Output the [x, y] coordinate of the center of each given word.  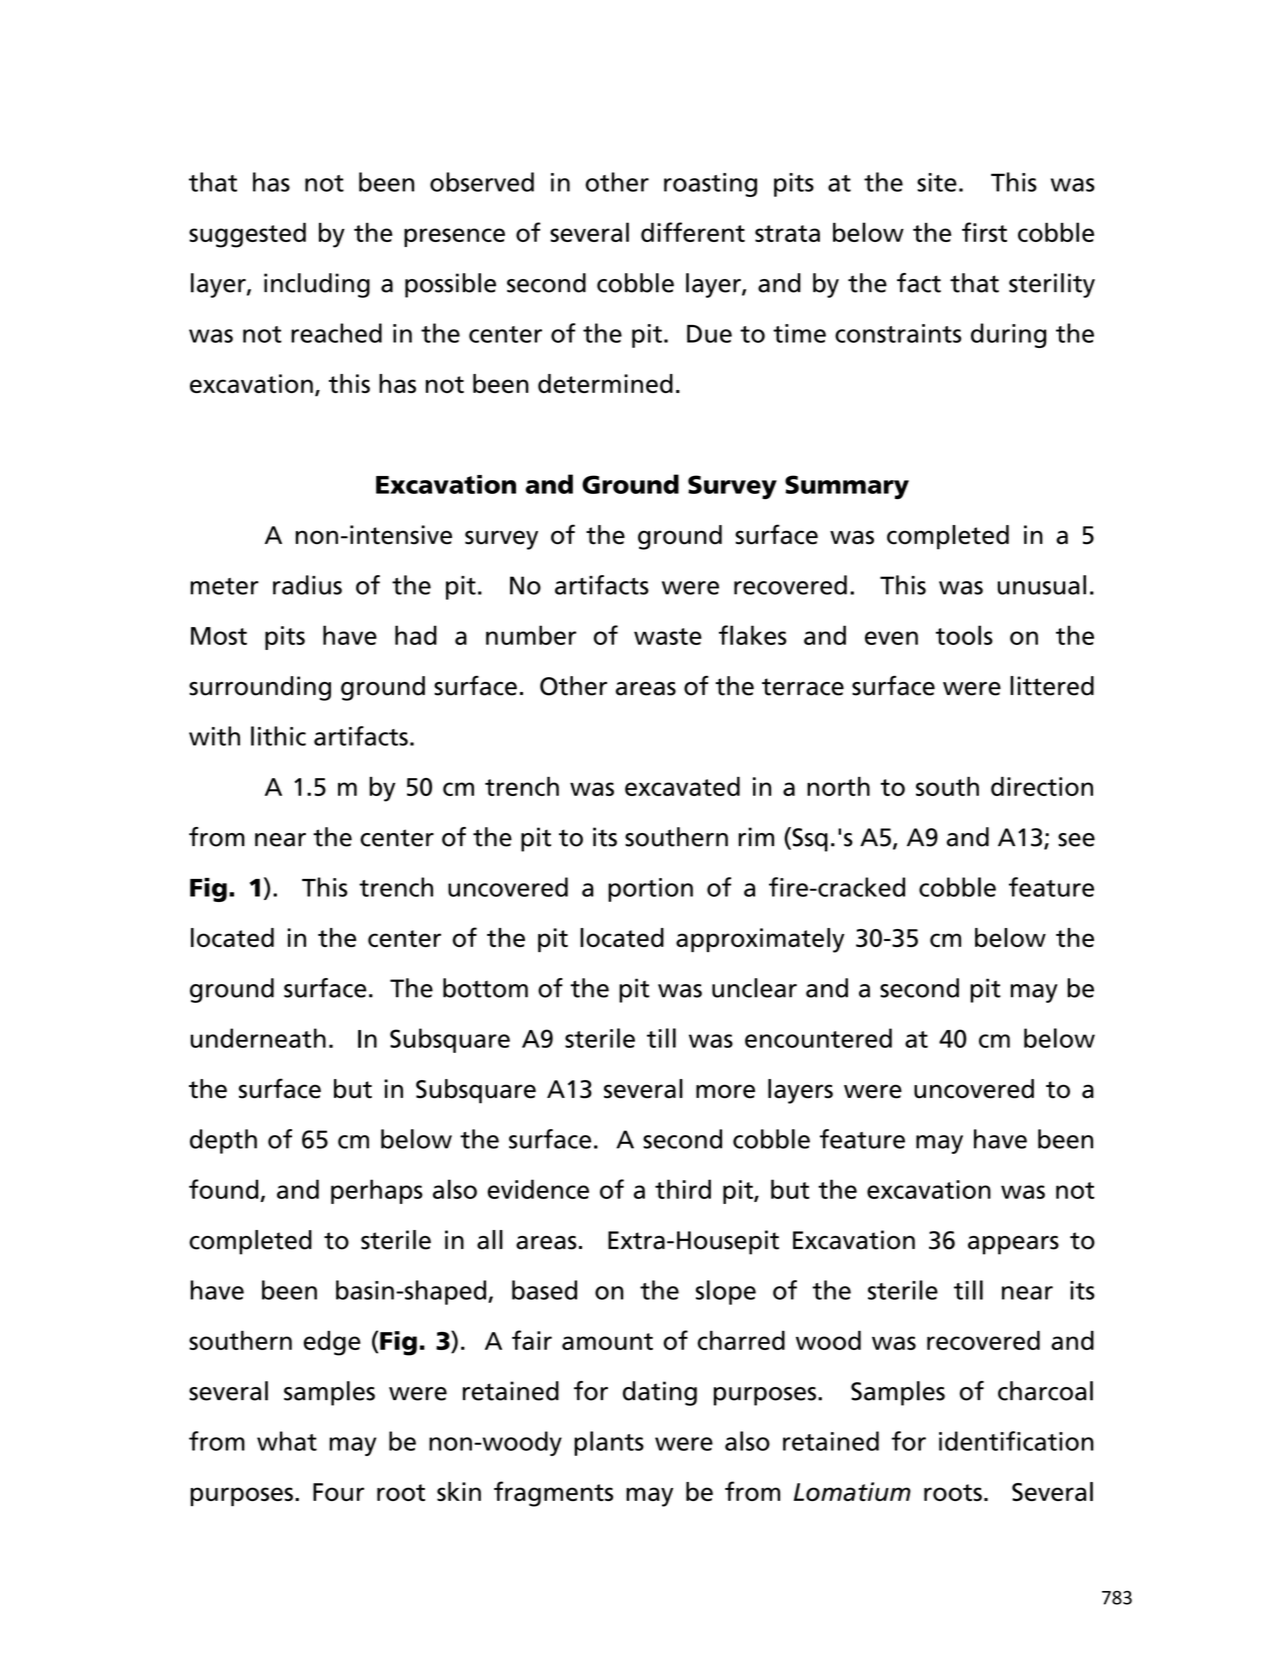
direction [1042, 786]
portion [650, 890]
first [984, 232]
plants [609, 1443]
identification [1016, 1441]
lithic [278, 736]
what [287, 1441]
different [693, 232]
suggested [247, 235]
